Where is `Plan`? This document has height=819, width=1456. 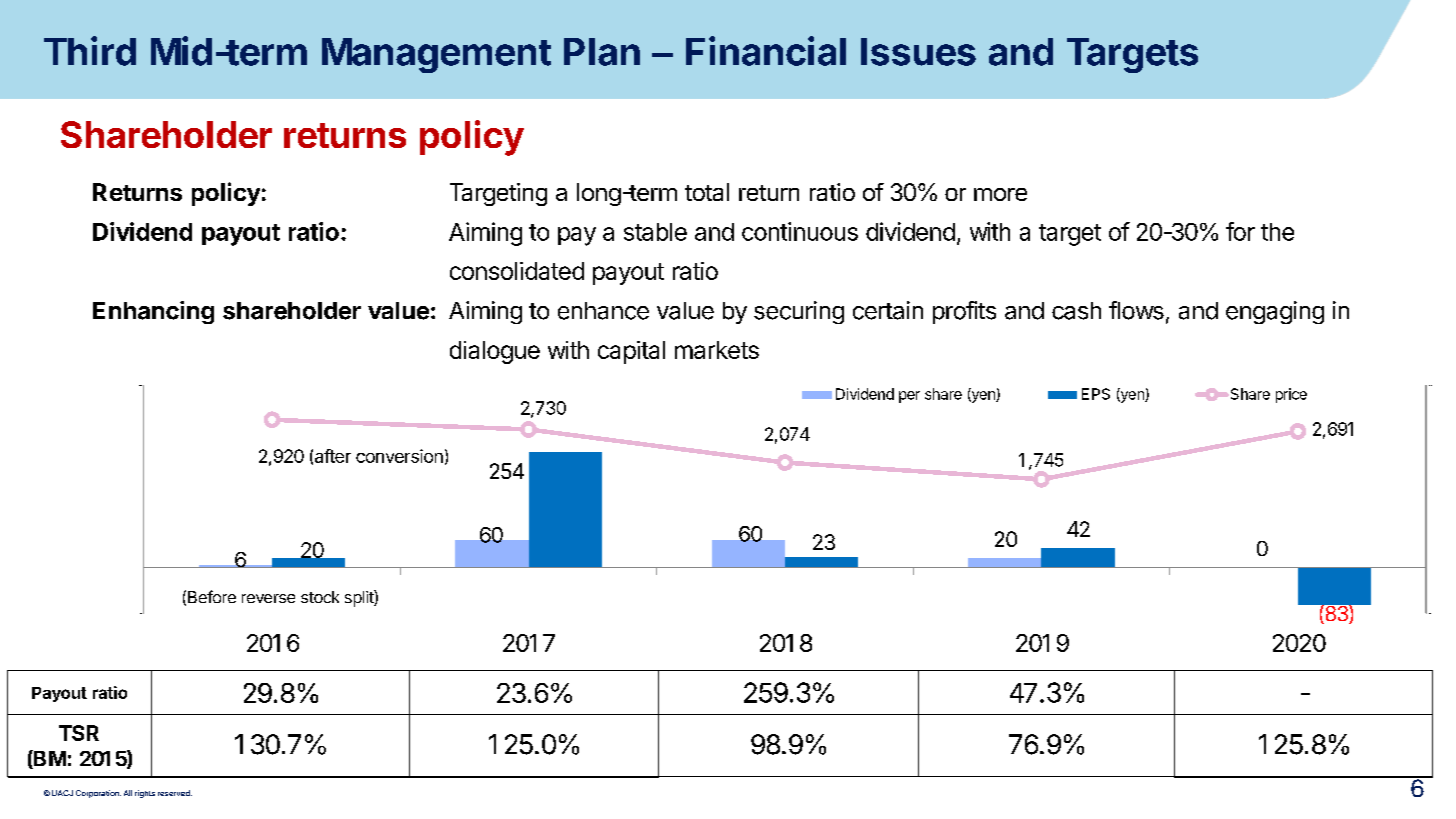
Plan is located at coordinates (602, 52).
